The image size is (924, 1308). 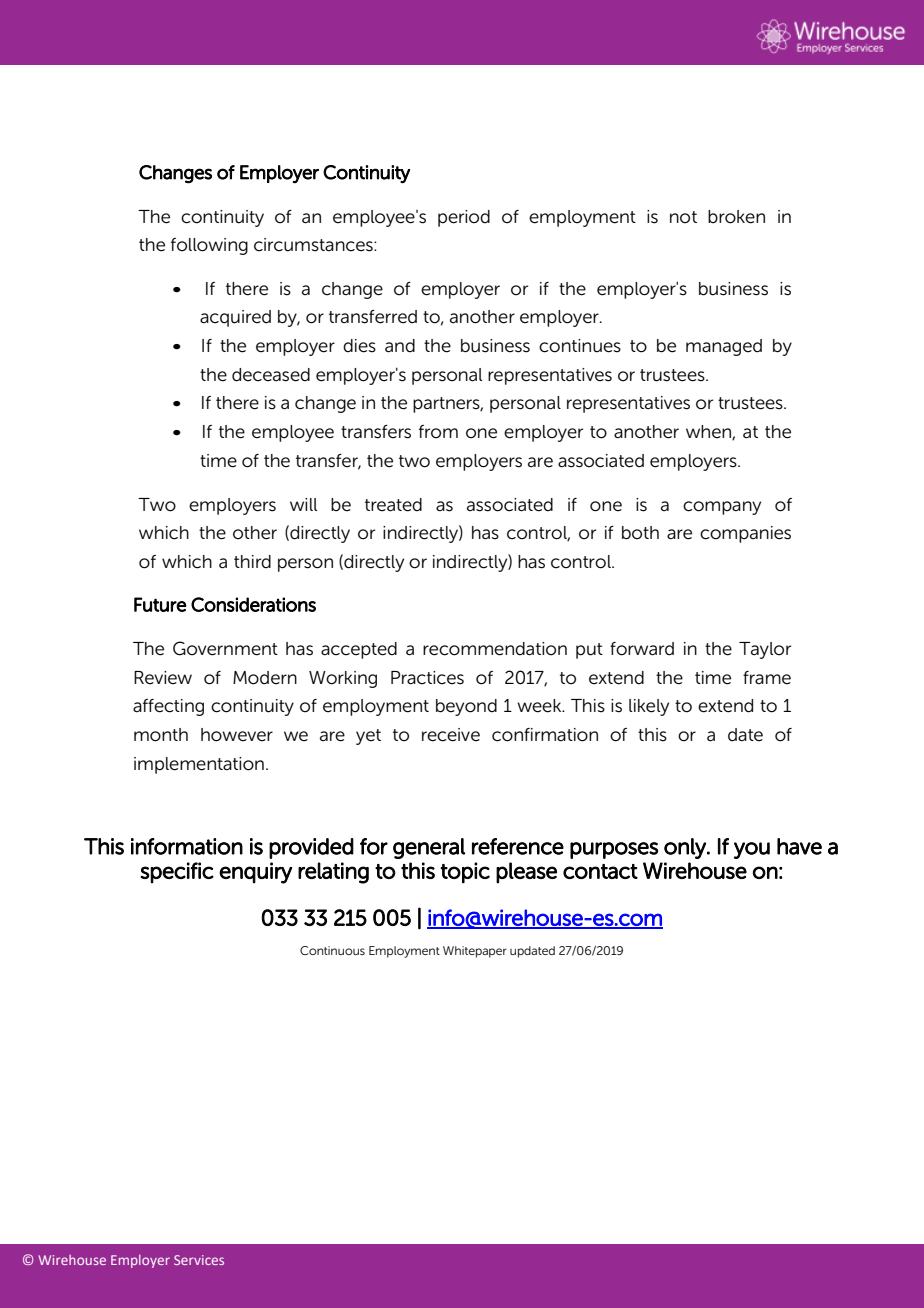 I want to click on likely, so click(x=649, y=707).
